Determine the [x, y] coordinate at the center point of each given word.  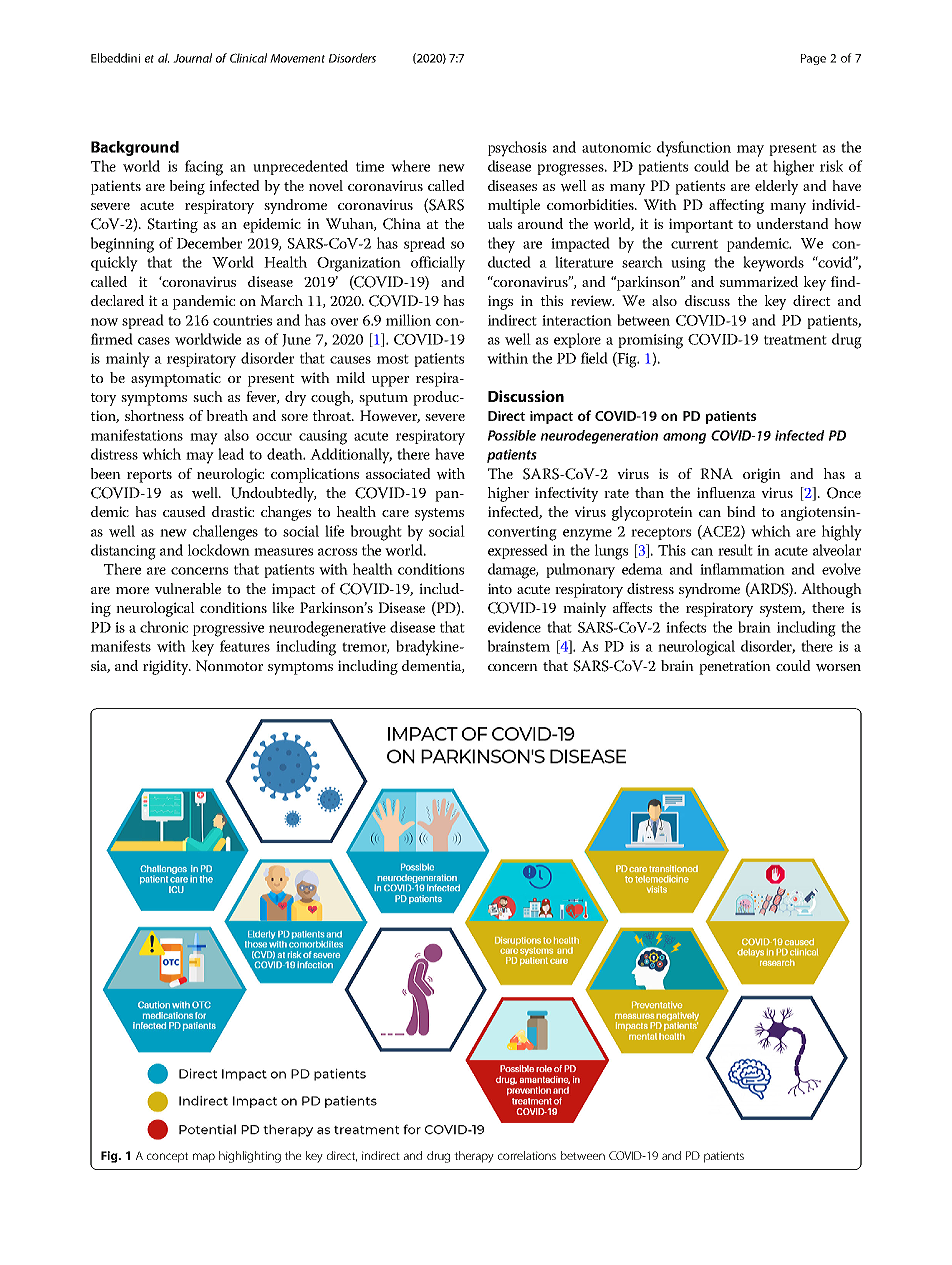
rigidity [167, 667]
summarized [759, 281]
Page [813, 59]
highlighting [250, 1157]
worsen [838, 668]
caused [184, 511]
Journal [192, 58]
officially [438, 264]
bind [741, 511]
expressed [518, 551]
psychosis [517, 149]
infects [686, 627]
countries [242, 320]
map [204, 1158]
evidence [514, 627]
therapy [474, 1157]
